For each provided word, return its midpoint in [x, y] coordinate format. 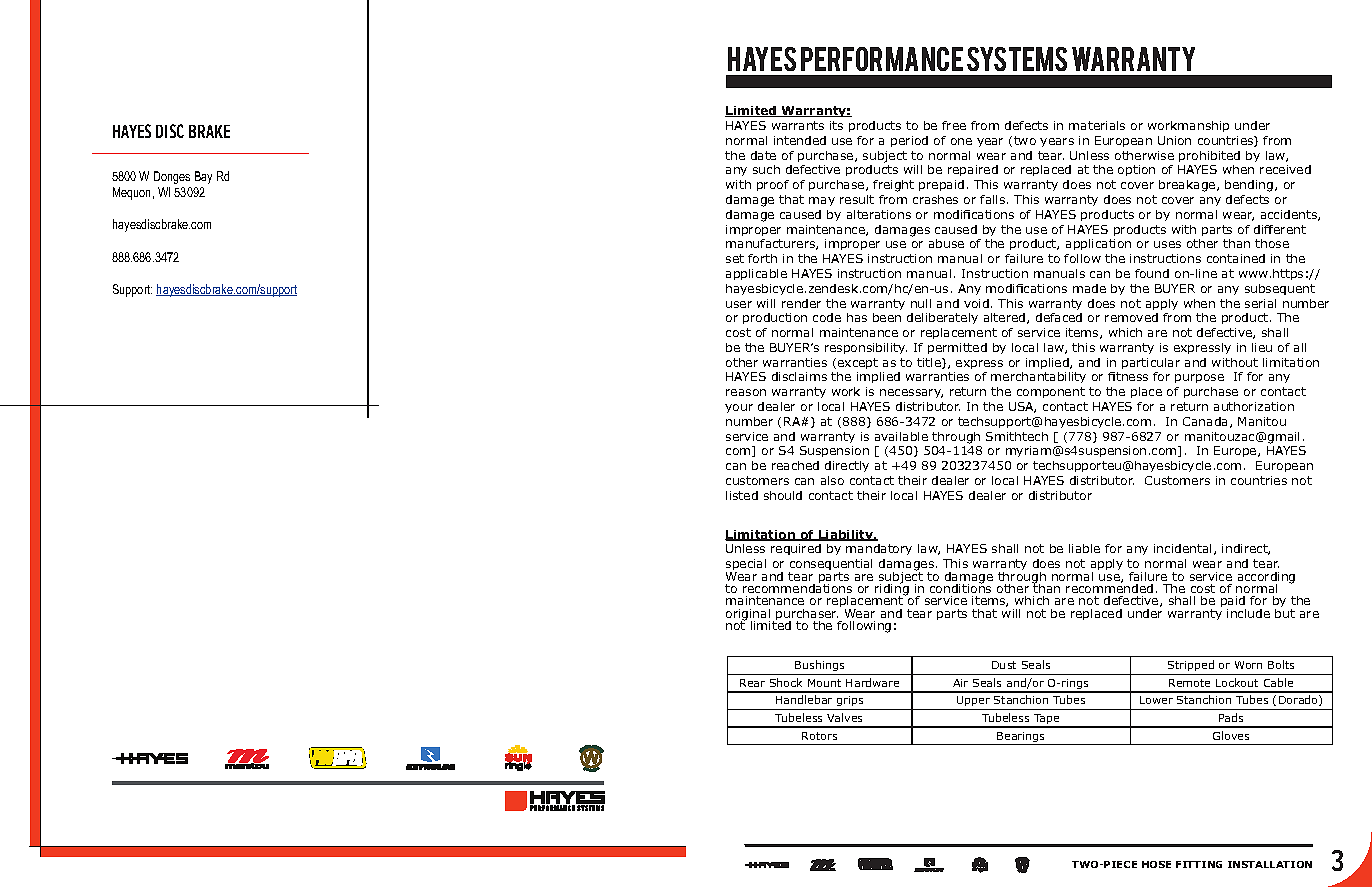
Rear [752, 683]
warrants [798, 125]
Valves [844, 717]
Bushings [820, 667]
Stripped [1191, 667]
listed [742, 495]
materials [1097, 125]
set [735, 258]
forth [762, 258]
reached [795, 465]
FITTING [1199, 864]
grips [850, 703]
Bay [203, 177]
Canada [1207, 422]
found [1152, 273]
